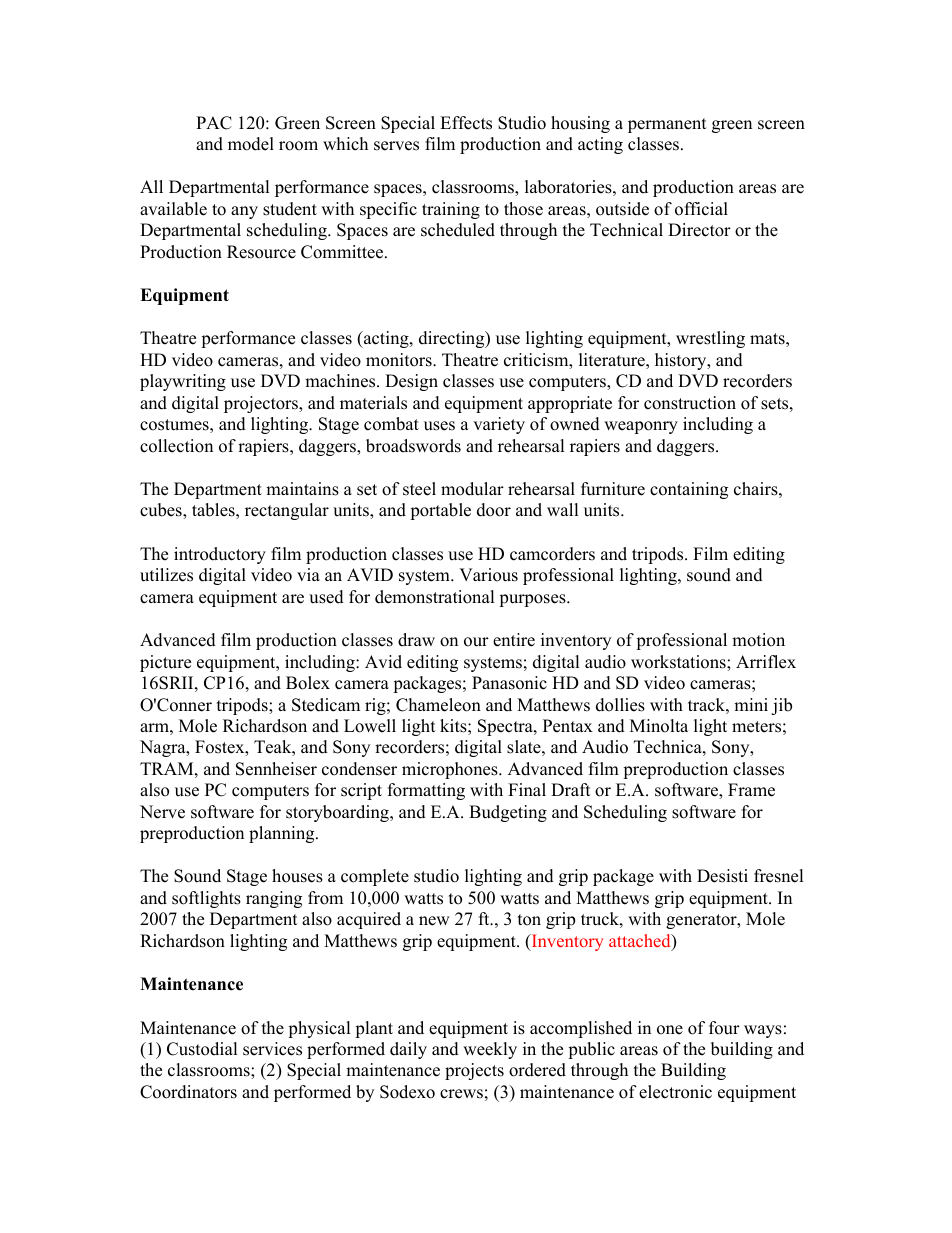 Image resolution: width=952 pixels, height=1233 pixels. What do you see at coordinates (251, 144) in the document?
I see `model` at bounding box center [251, 144].
